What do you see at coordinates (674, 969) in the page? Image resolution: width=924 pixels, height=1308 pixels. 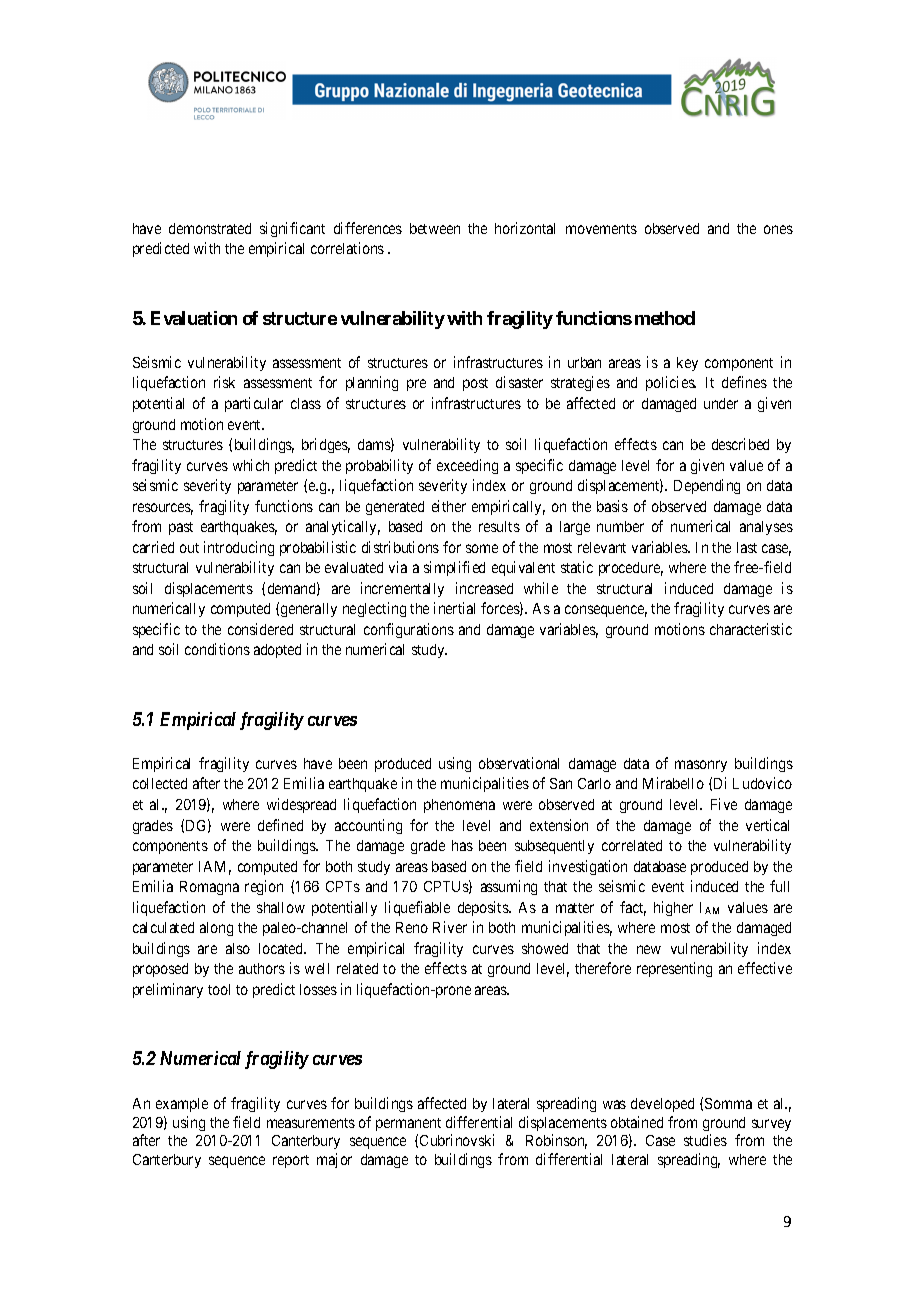 I see `representing` at bounding box center [674, 969].
